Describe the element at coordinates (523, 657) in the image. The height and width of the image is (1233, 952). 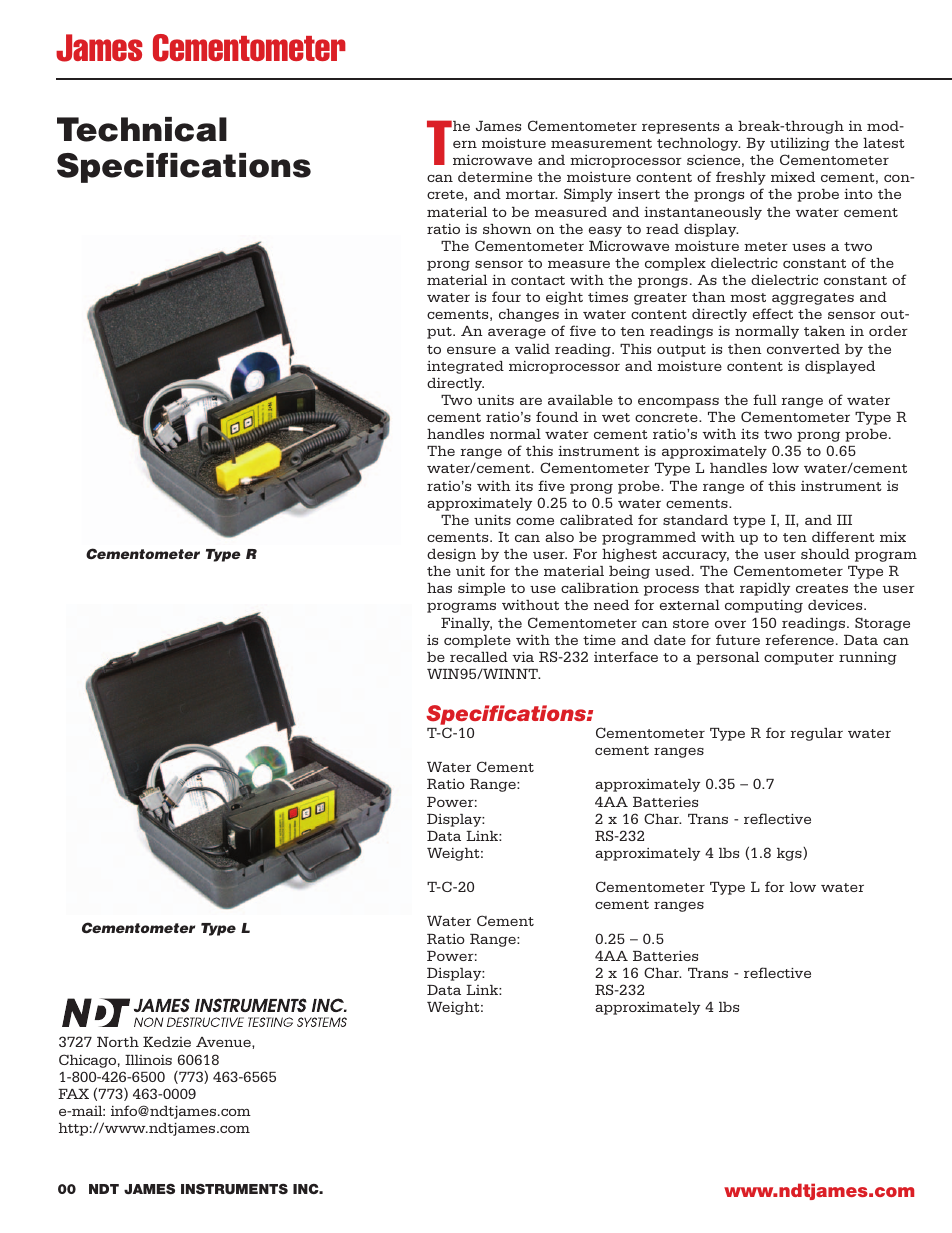
I see `via` at that location.
